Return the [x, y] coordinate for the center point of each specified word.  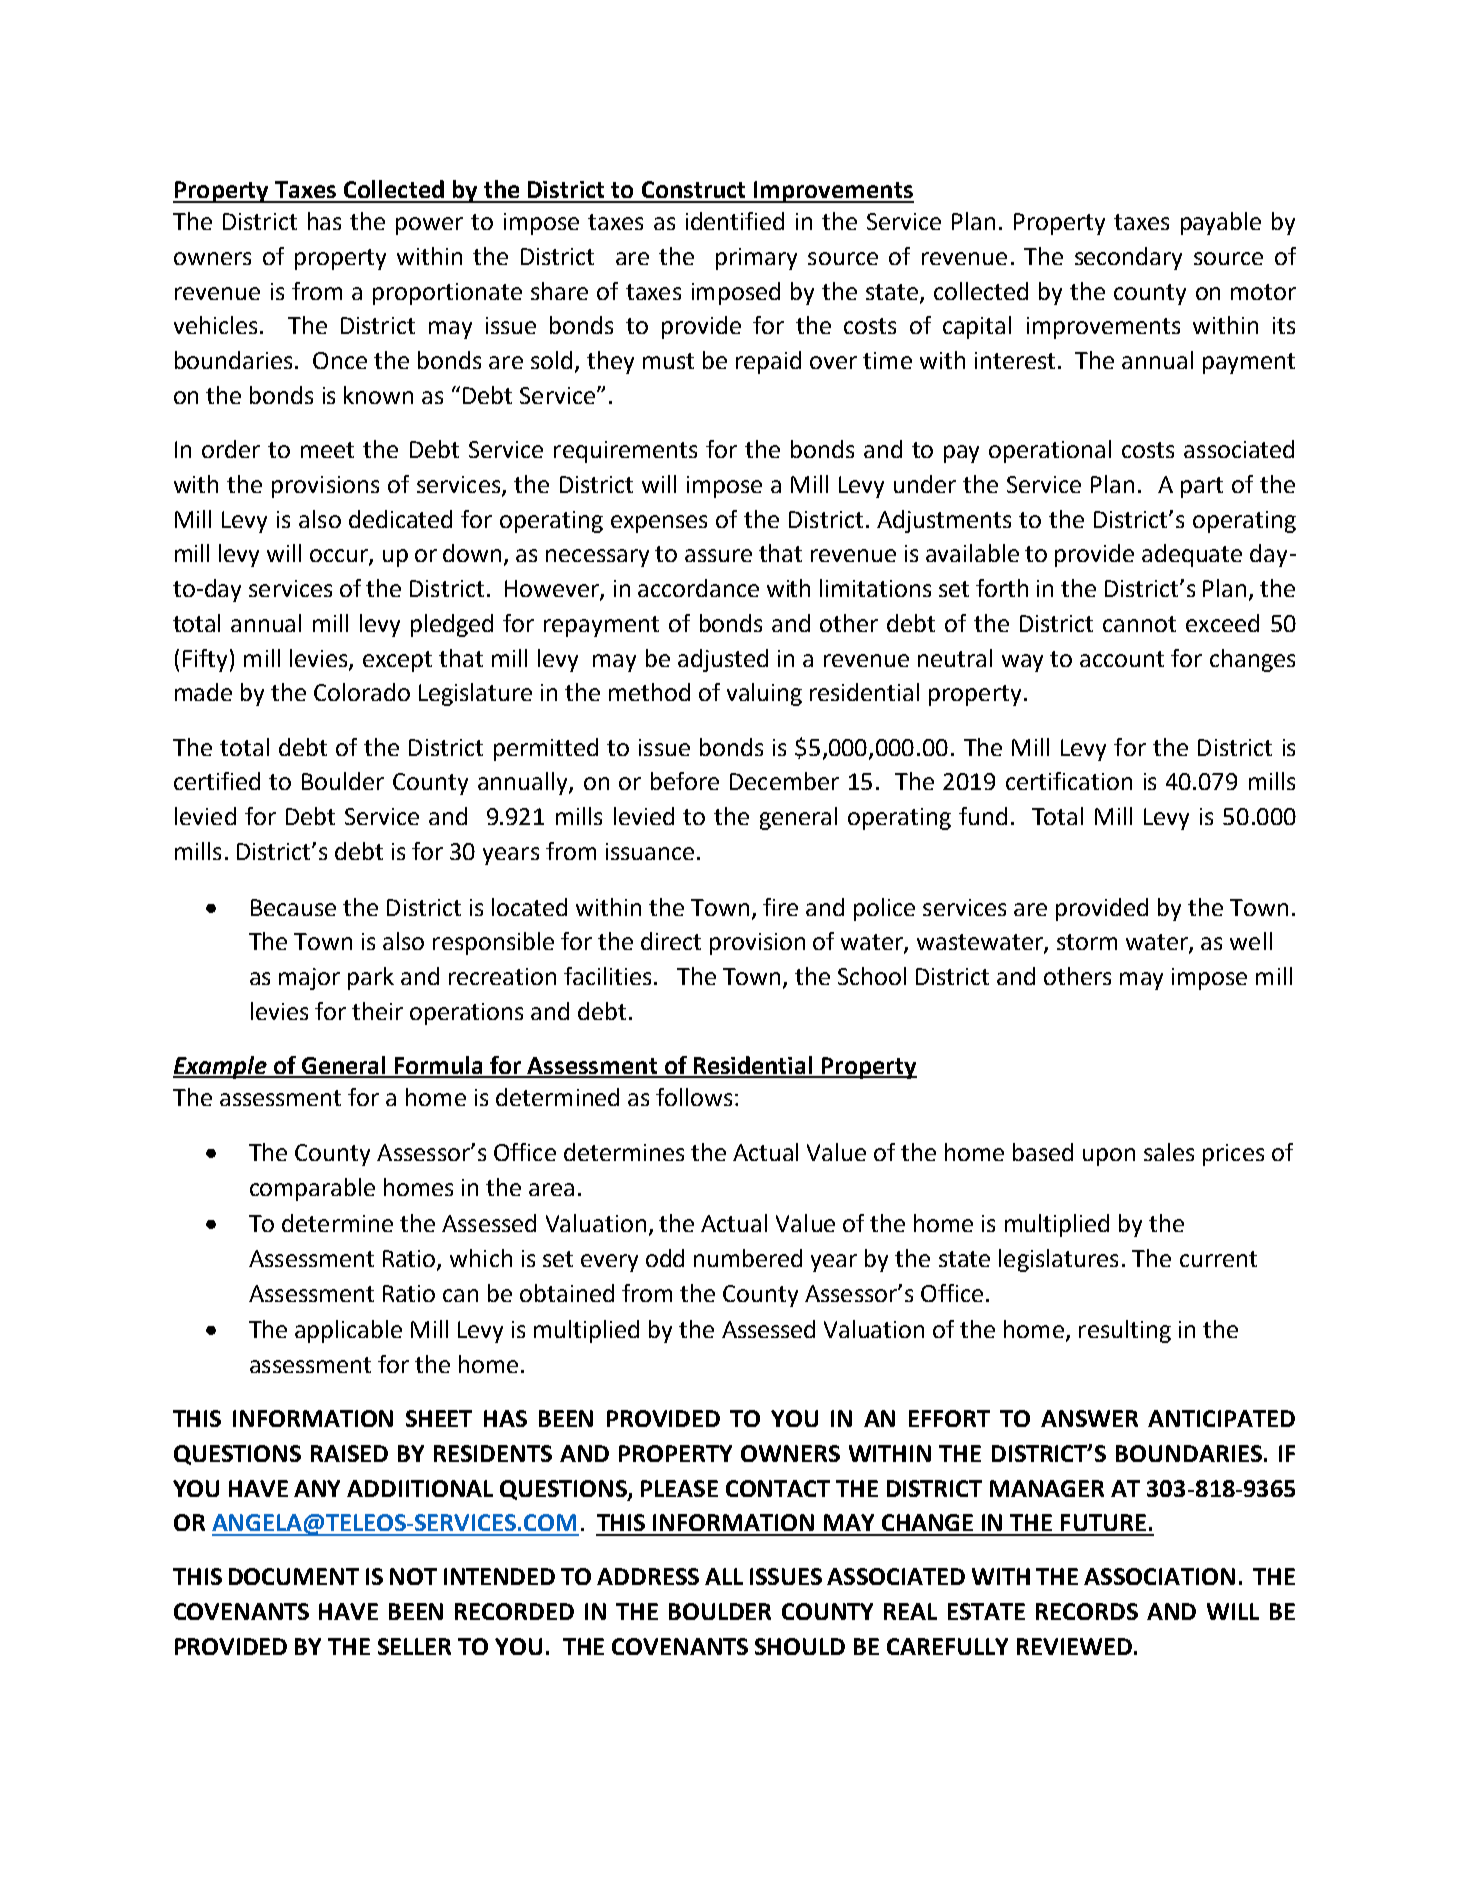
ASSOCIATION [1159, 1576]
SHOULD [800, 1646]
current [1218, 1259]
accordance [698, 588]
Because [293, 907]
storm [1087, 942]
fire [780, 907]
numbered [748, 1258]
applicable [348, 1331]
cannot [1139, 624]
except [397, 661]
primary [756, 259]
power [429, 226]
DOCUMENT [294, 1576]
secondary [1128, 258]
